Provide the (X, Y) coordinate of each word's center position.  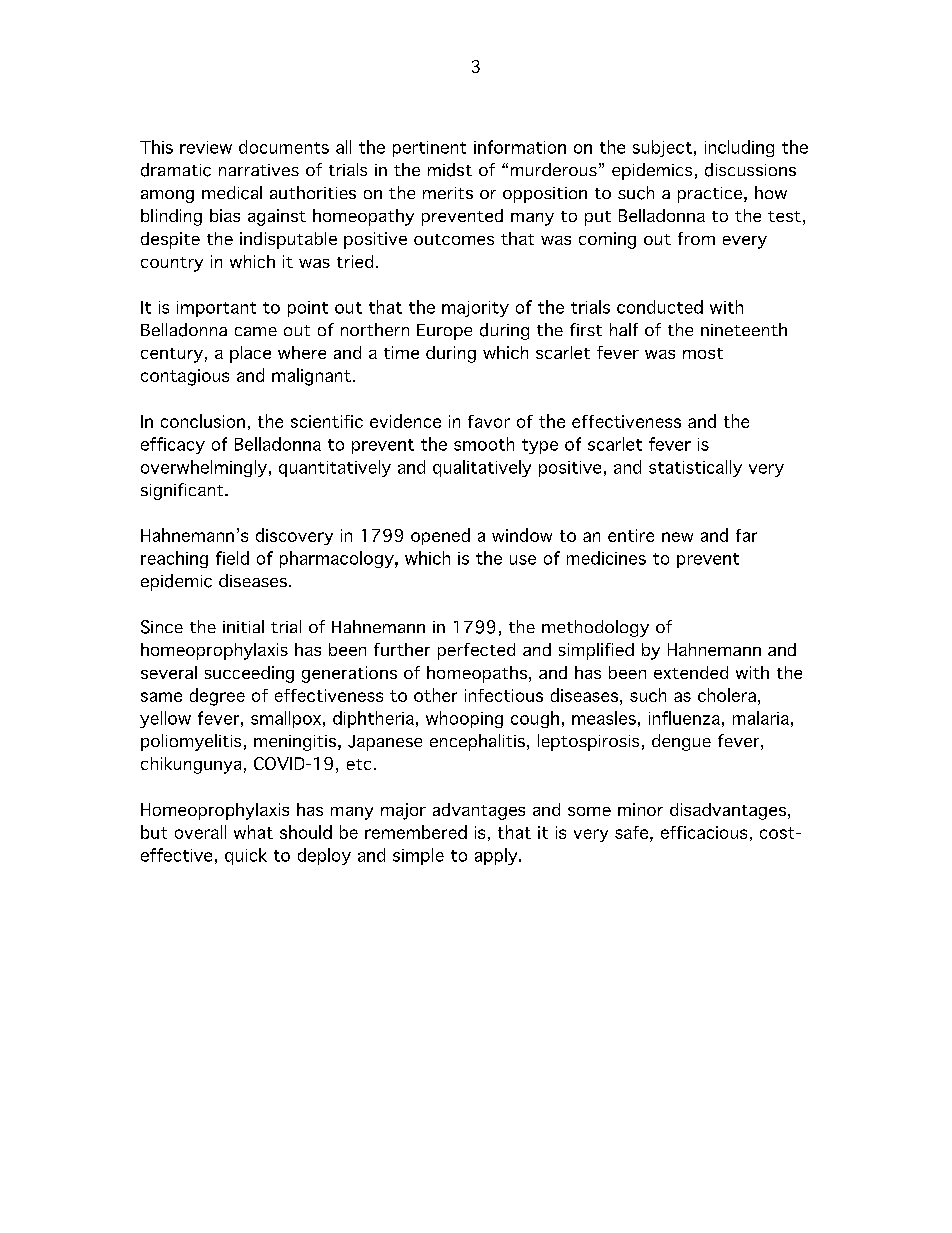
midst (450, 170)
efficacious (704, 832)
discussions (750, 170)
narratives (259, 170)
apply (497, 856)
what (253, 832)
